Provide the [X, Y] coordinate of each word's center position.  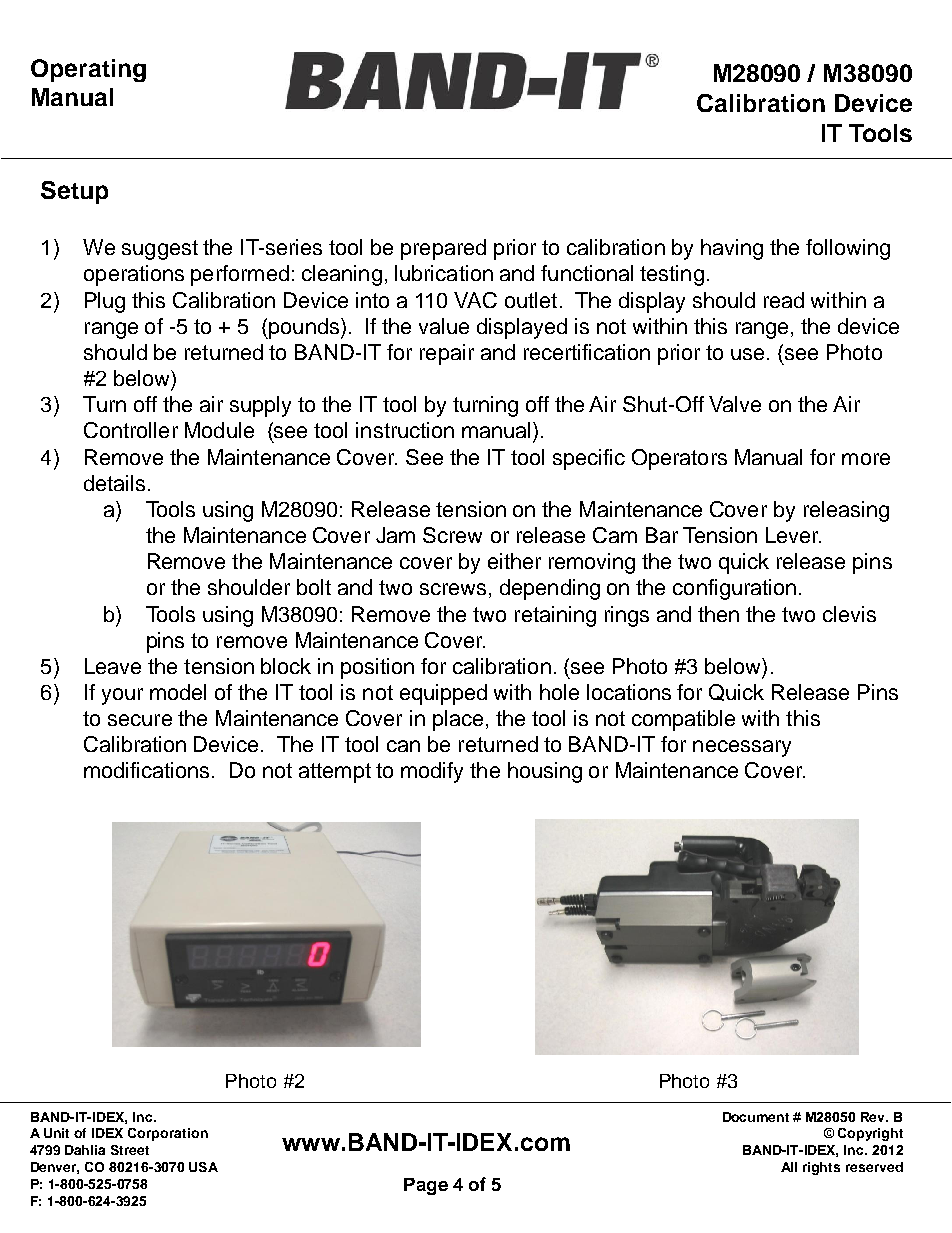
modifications [146, 770]
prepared [443, 249]
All [789, 1167]
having [732, 249]
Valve [735, 404]
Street [130, 1150]
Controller [131, 430]
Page [426, 1186]
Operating [88, 70]
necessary [742, 748]
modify [432, 772]
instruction [405, 430]
